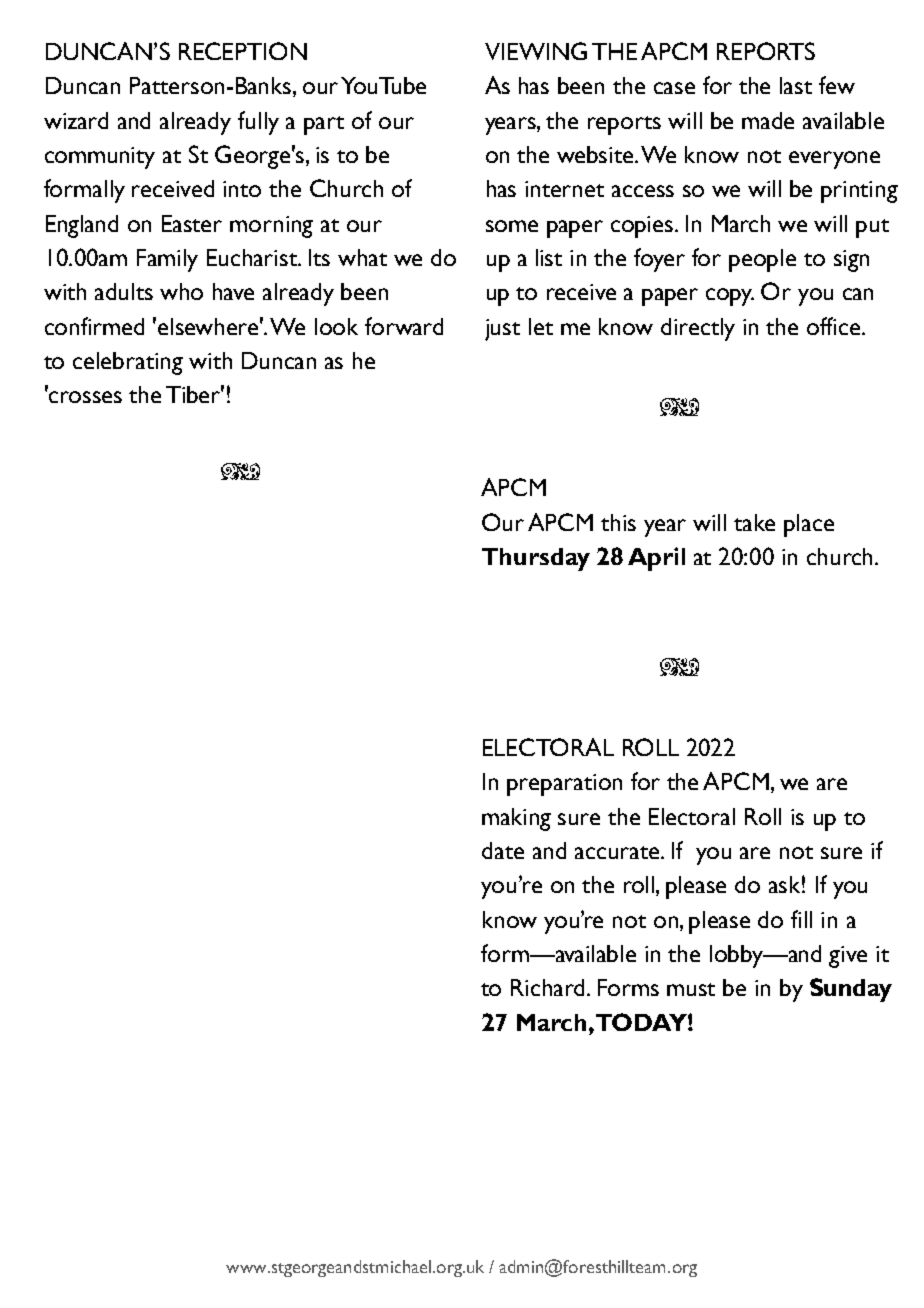 This image has width=924, height=1308. Describe the element at coordinates (564, 785) in the image. I see `preparation` at that location.
